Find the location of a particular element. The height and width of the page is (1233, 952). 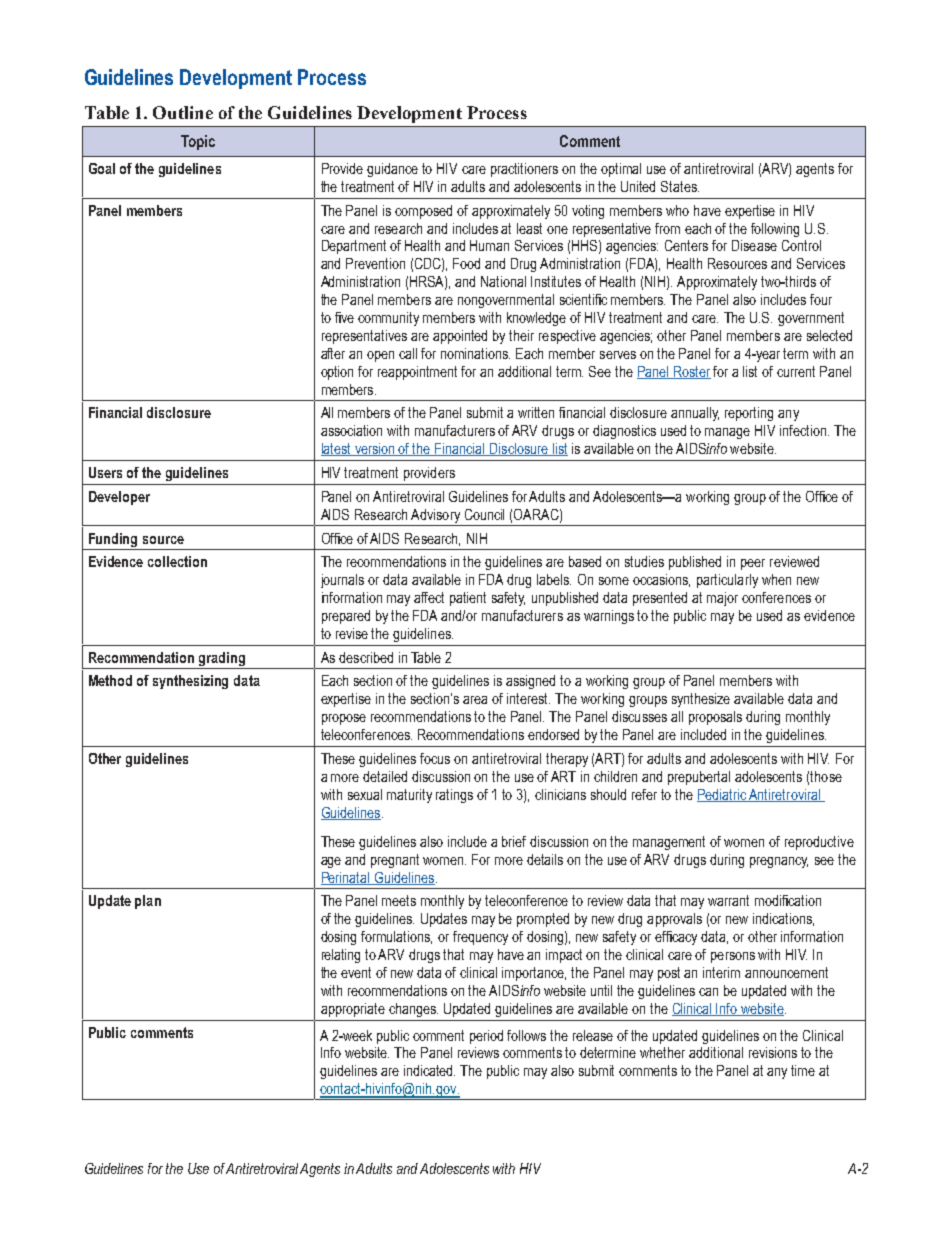

after is located at coordinates (333, 353).
